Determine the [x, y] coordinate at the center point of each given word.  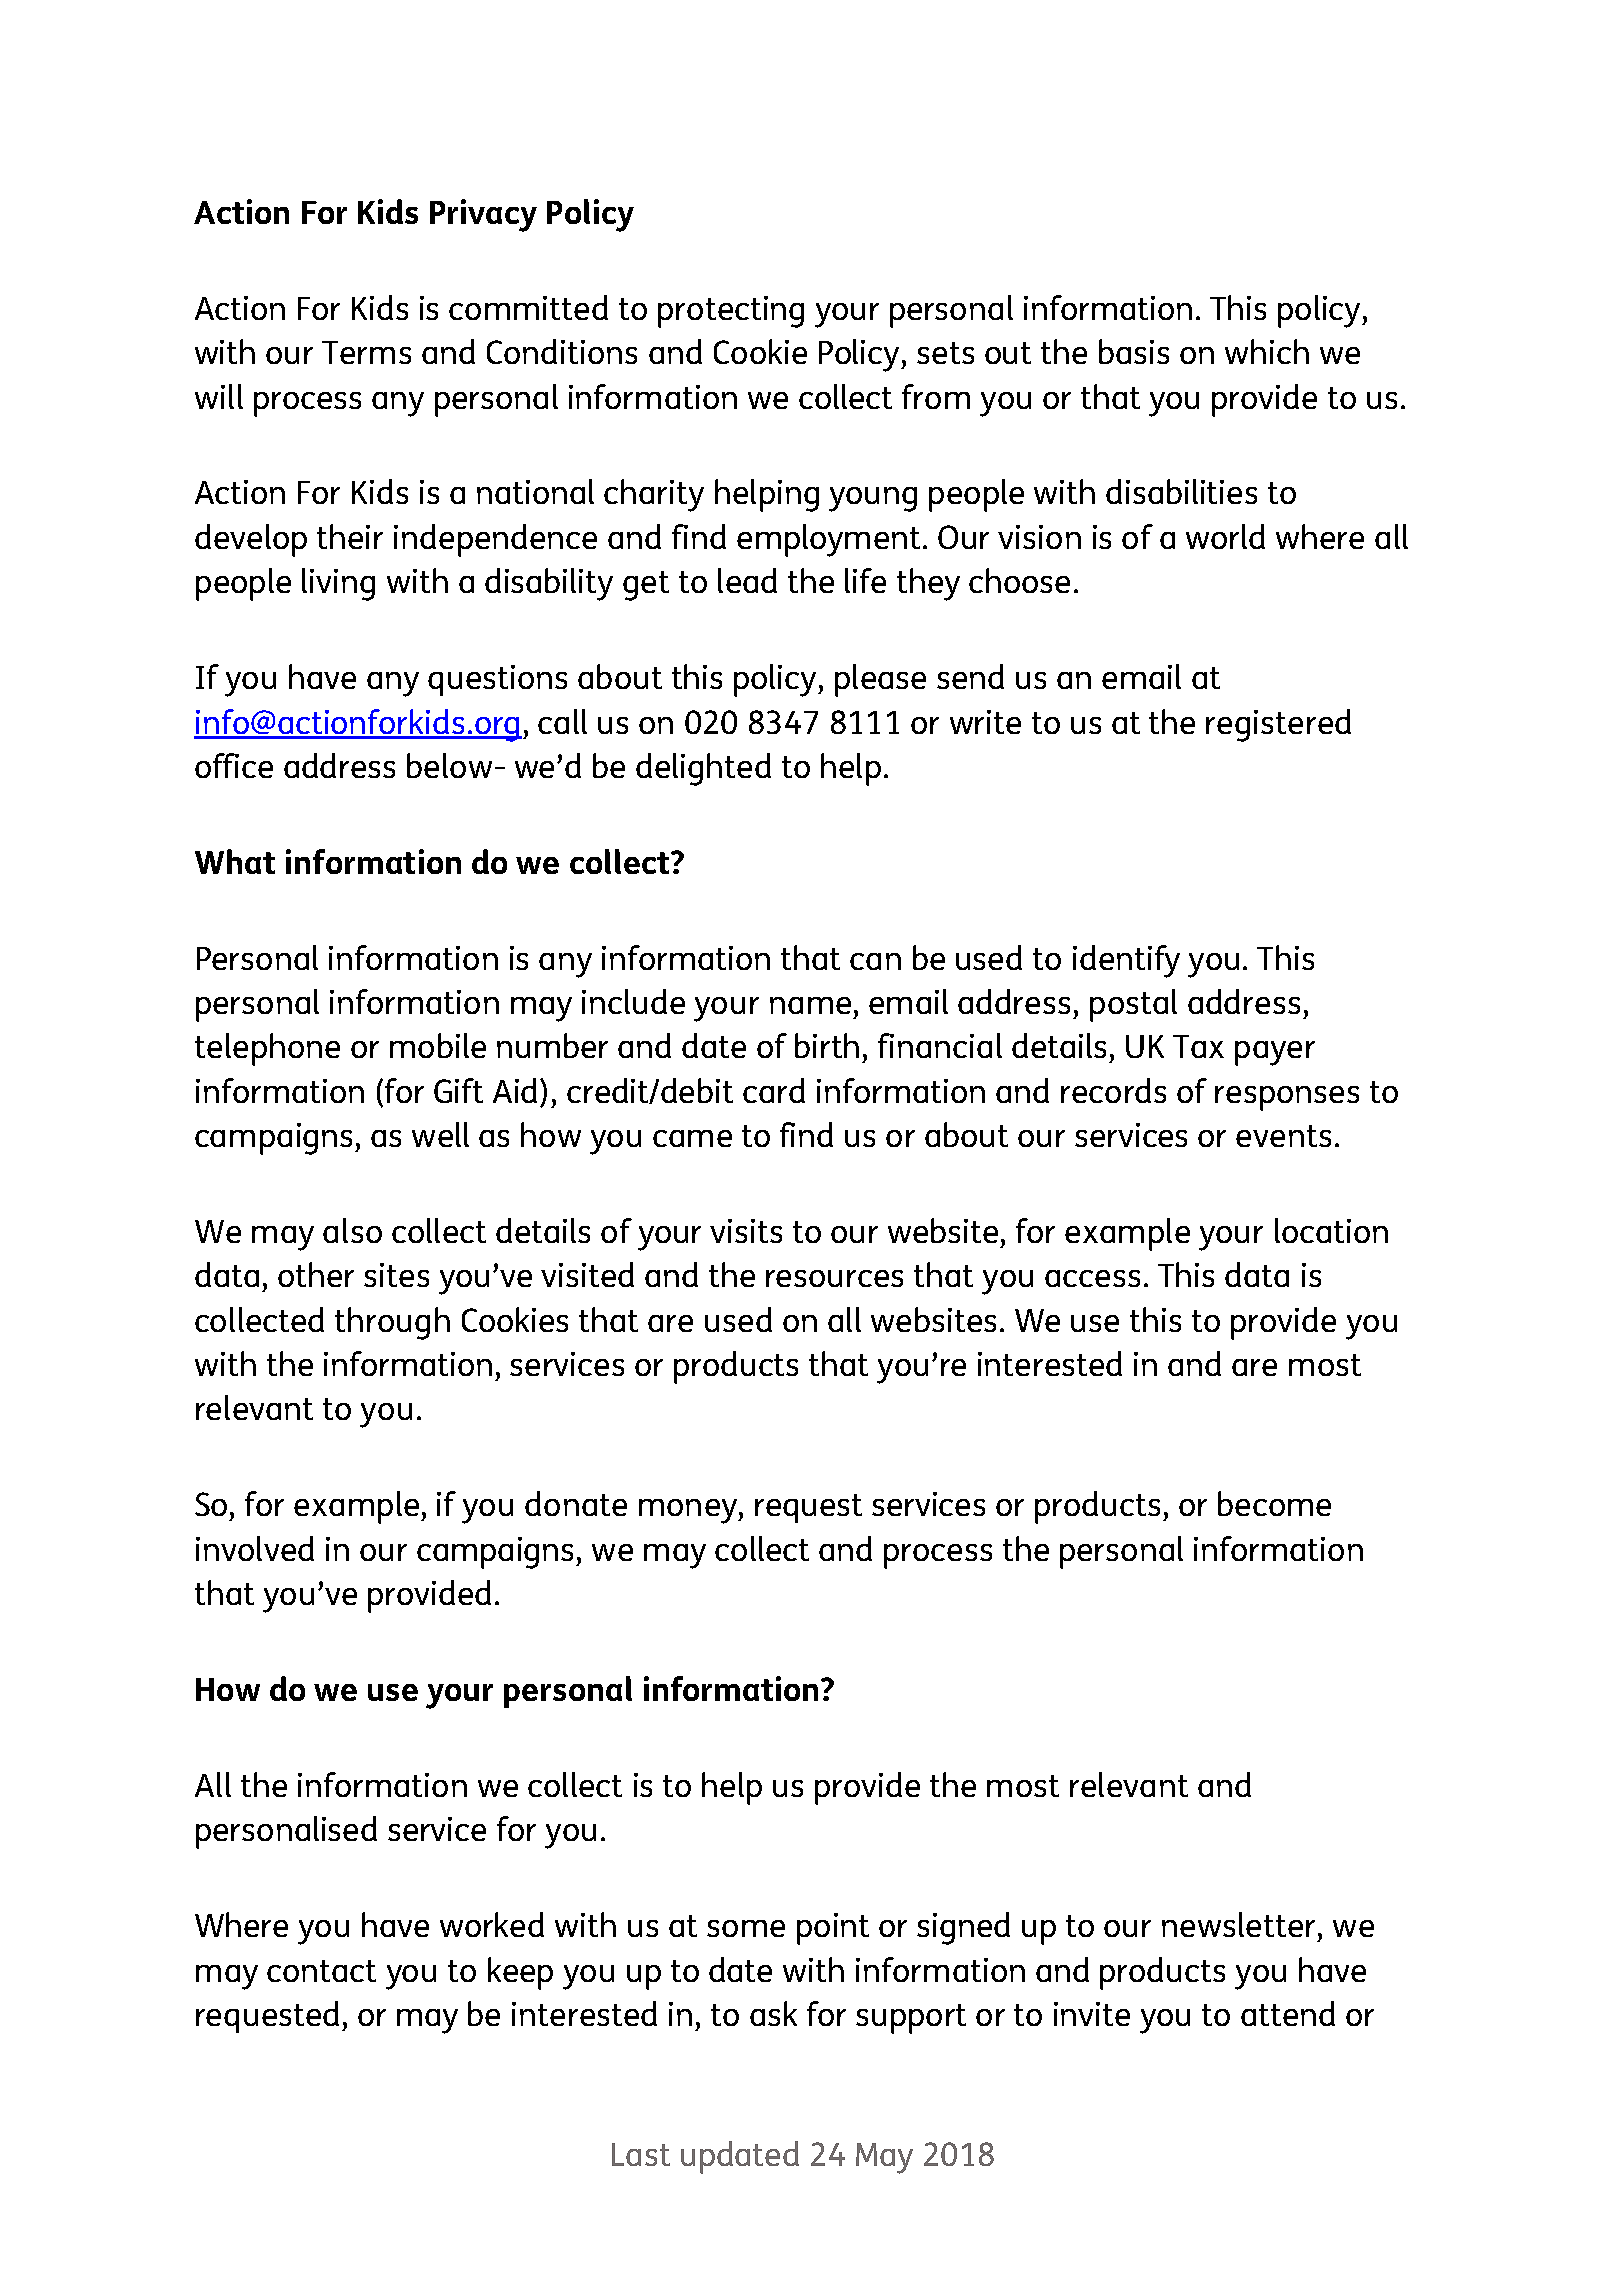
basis [1134, 351]
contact [321, 1971]
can [875, 961]
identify [1126, 961]
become [1274, 1503]
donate [576, 1503]
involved [255, 1548]
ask [773, 2013]
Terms [366, 352]
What [235, 861]
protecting [731, 312]
